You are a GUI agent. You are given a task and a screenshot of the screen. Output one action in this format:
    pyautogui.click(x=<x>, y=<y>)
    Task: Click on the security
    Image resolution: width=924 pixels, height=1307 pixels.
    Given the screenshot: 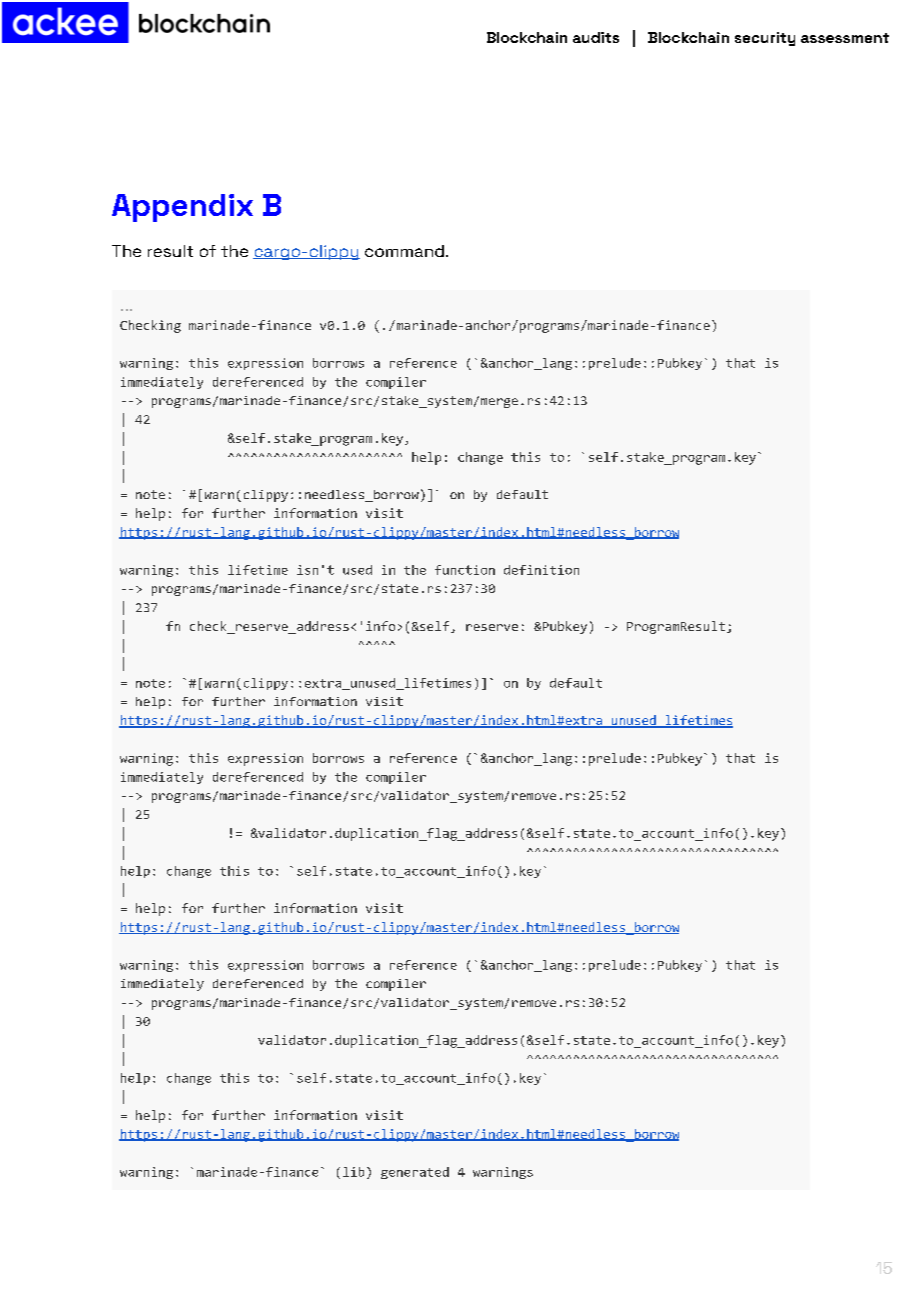 What is the action you would take?
    pyautogui.click(x=765, y=39)
